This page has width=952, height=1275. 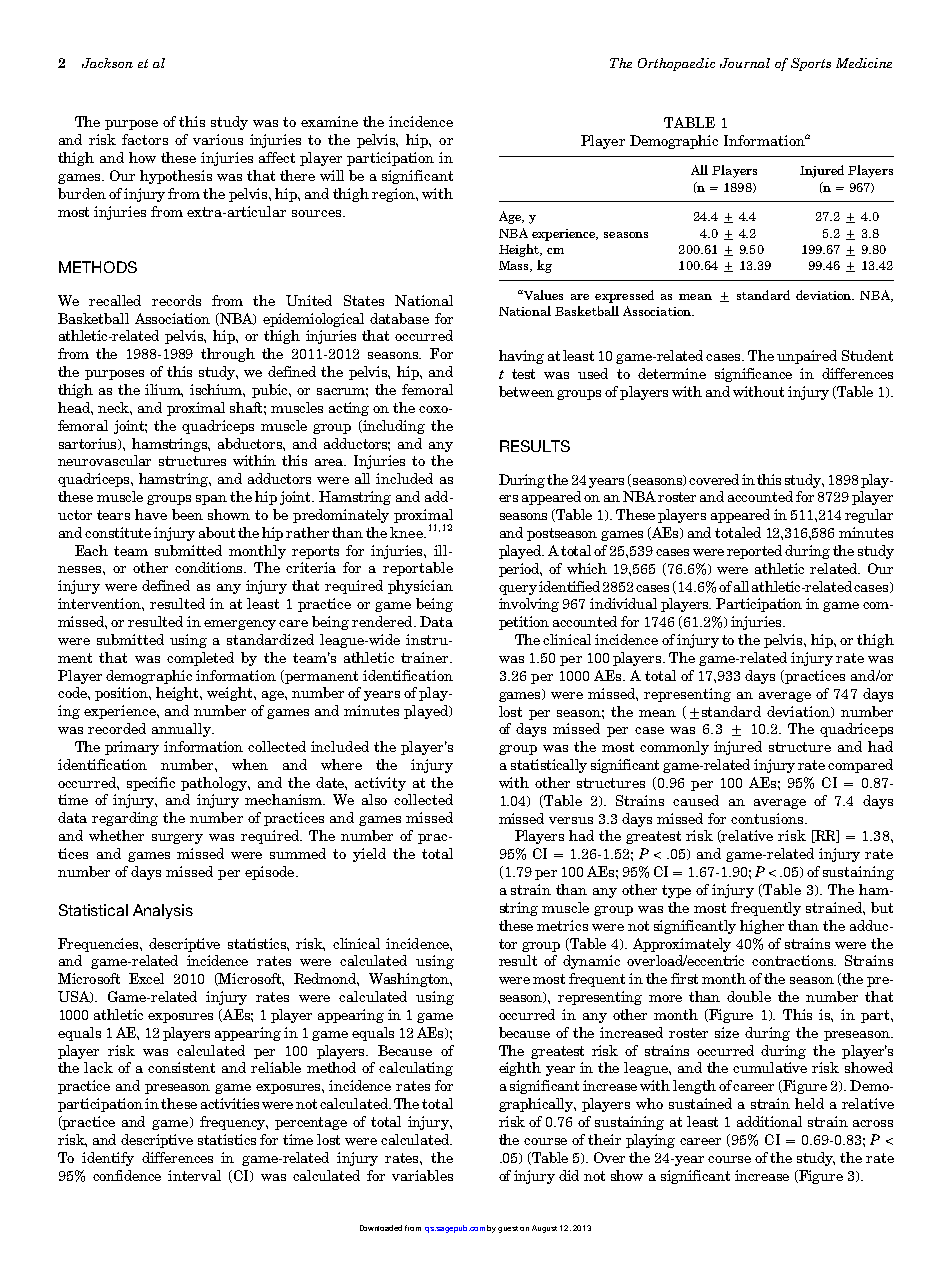 What do you see at coordinates (422, 1175) in the page?
I see `variables` at bounding box center [422, 1175].
